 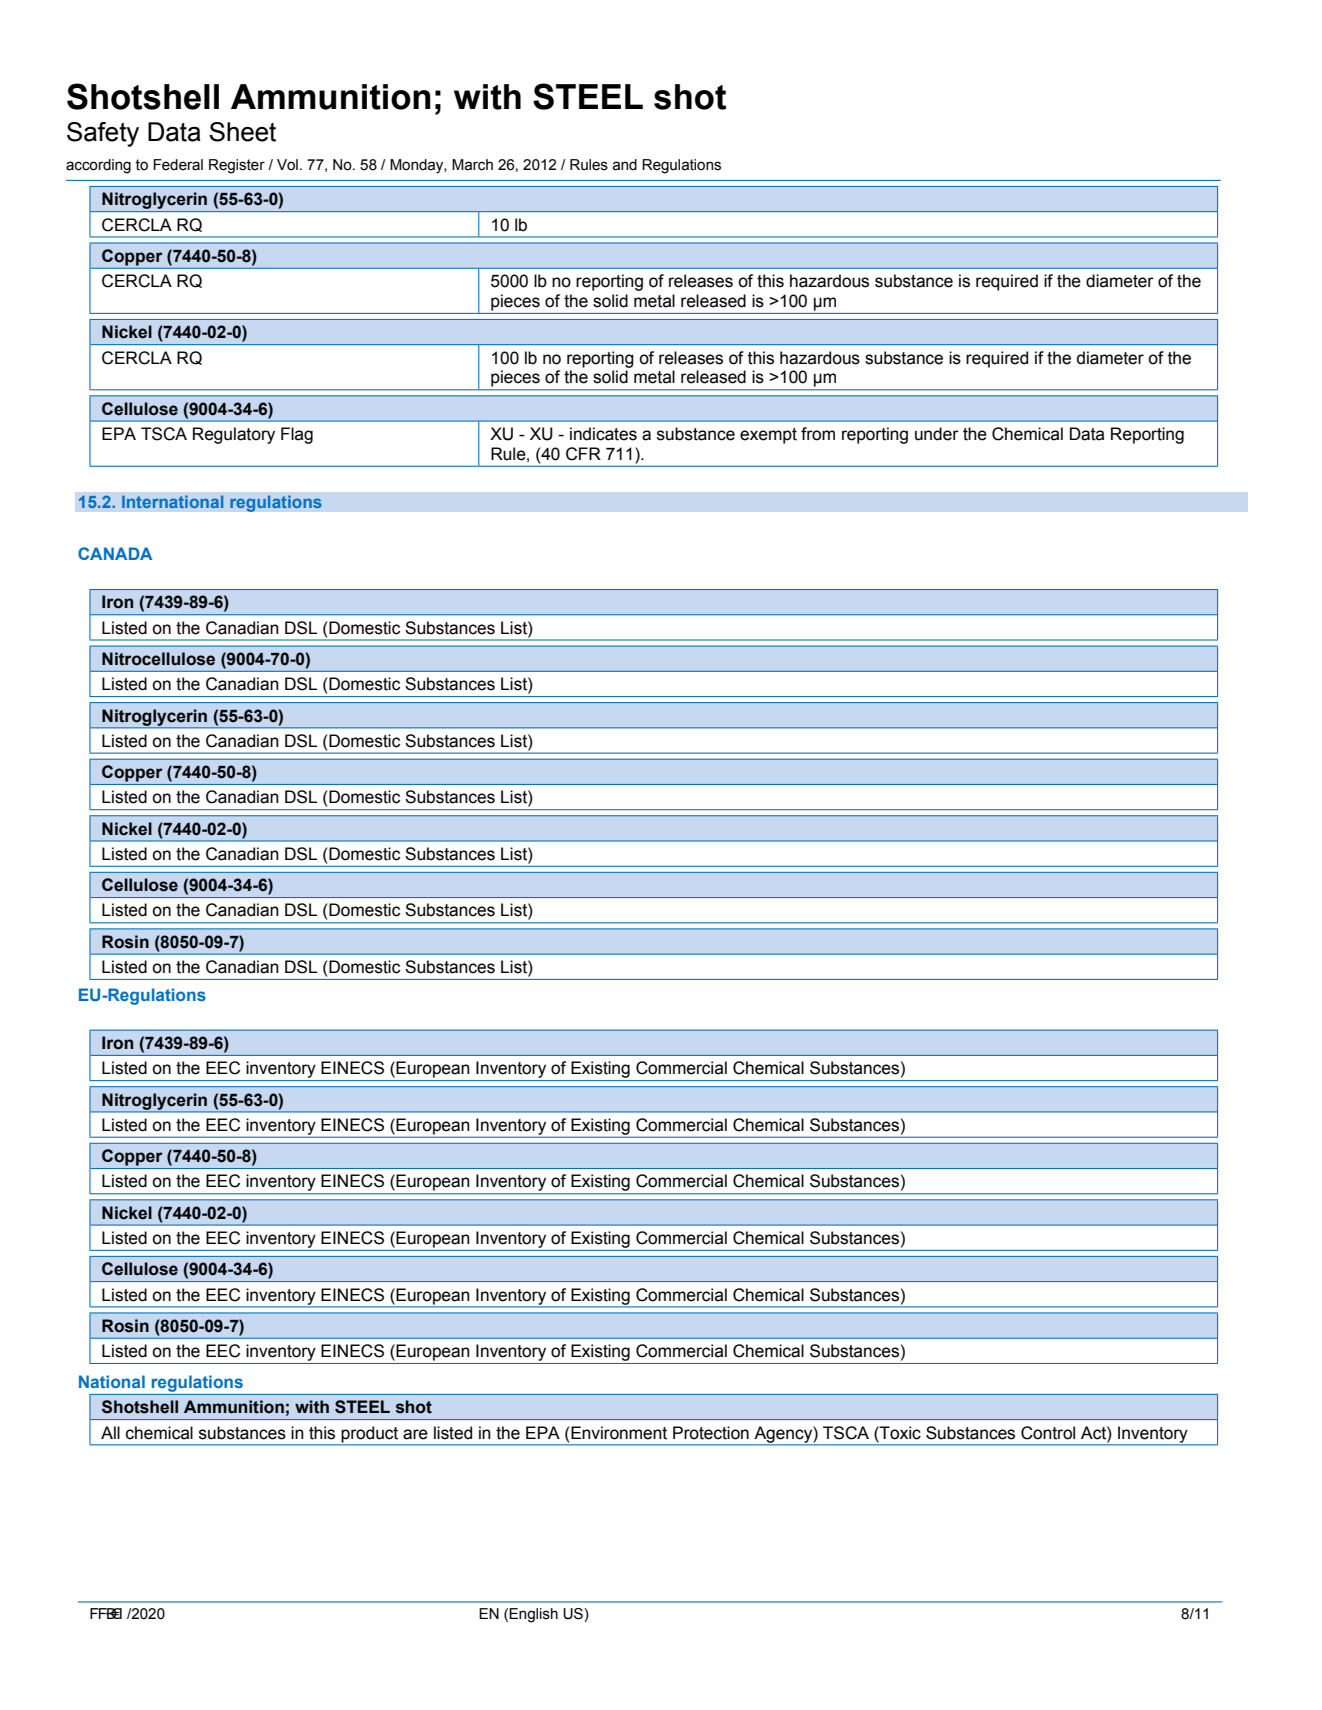 I want to click on CANADA, so click(x=115, y=553).
